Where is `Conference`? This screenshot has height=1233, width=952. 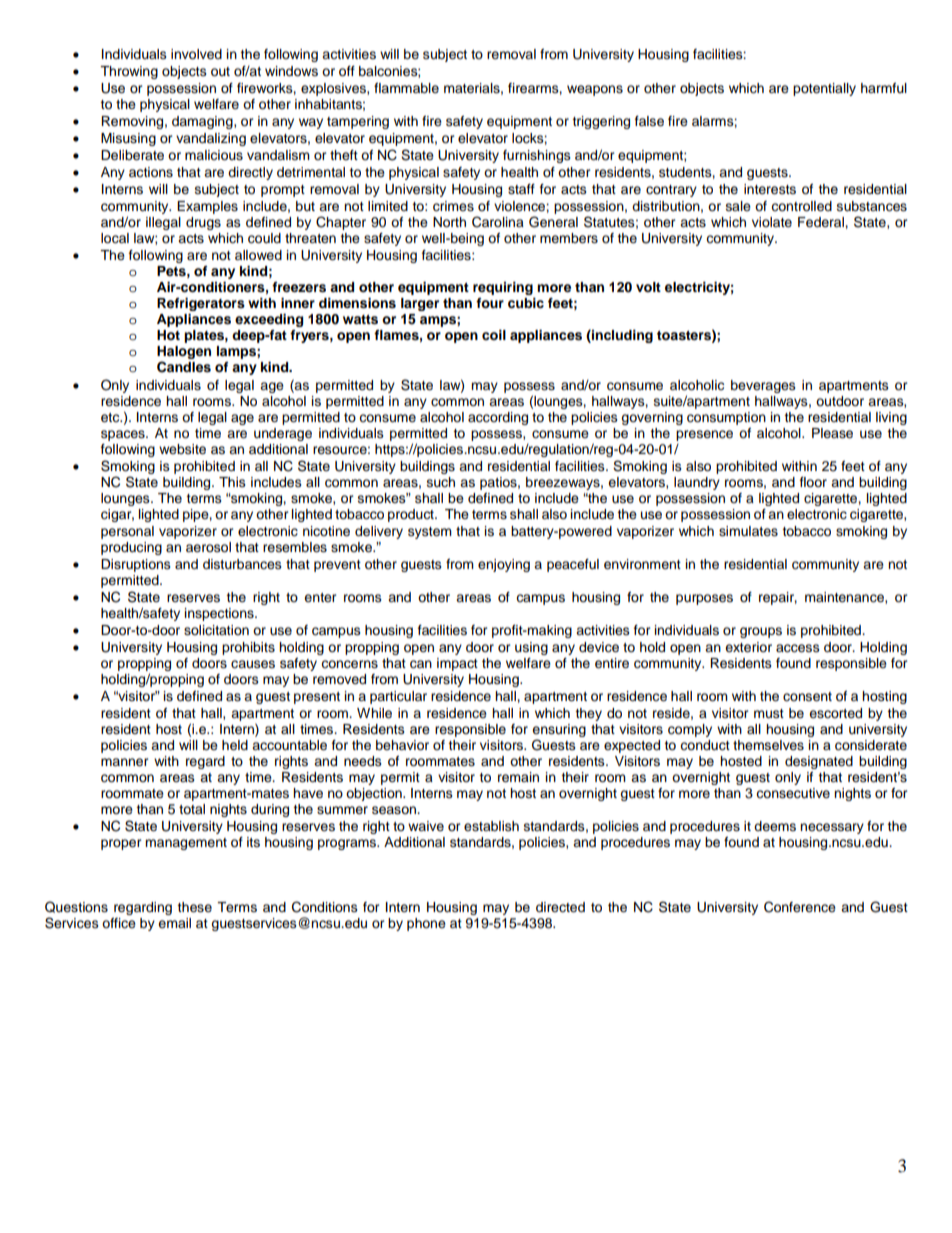
Conference is located at coordinates (800, 907).
